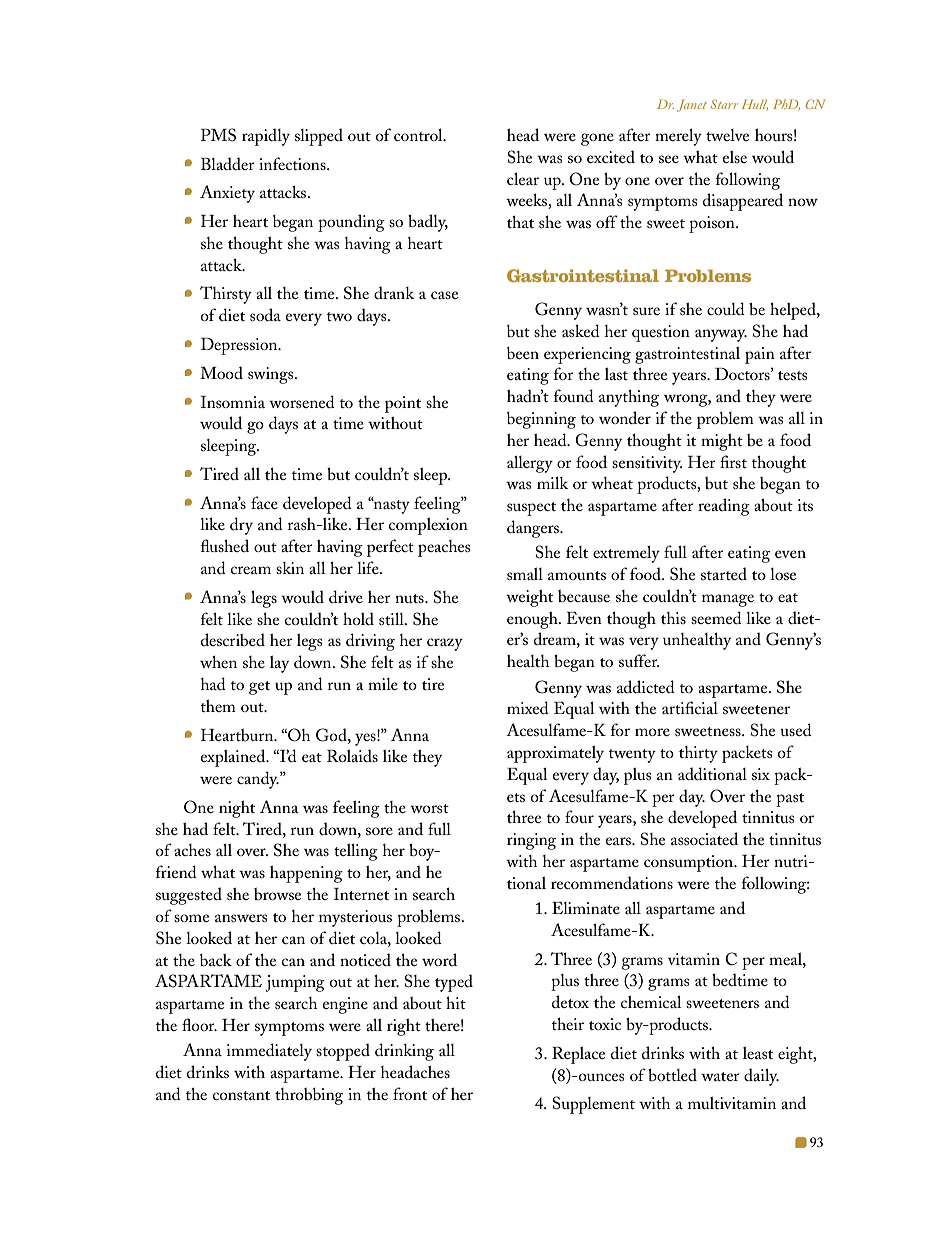  What do you see at coordinates (727, 135) in the image?
I see `twelve` at bounding box center [727, 135].
